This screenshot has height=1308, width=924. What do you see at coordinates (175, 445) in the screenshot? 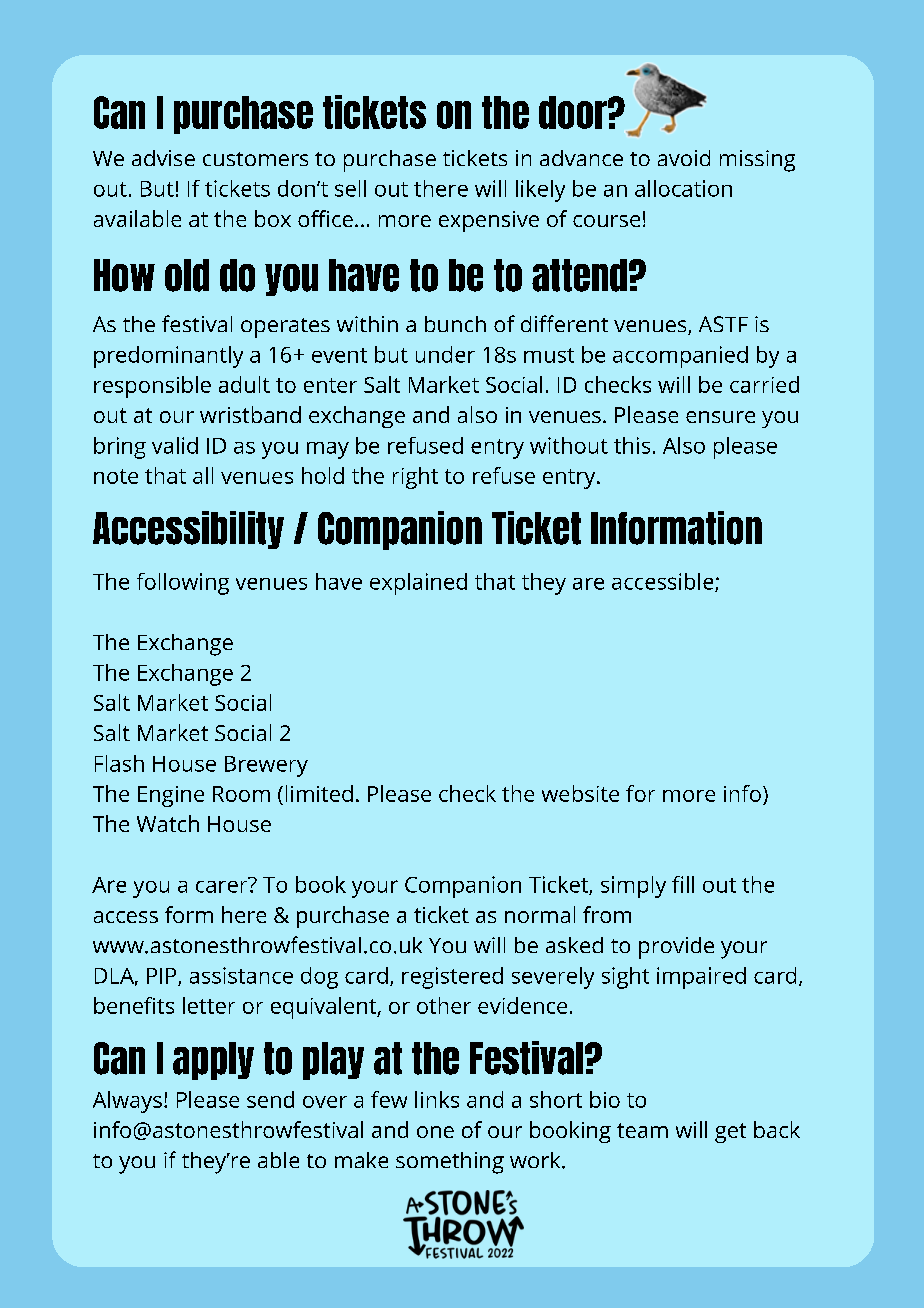
I see `valid` at bounding box center [175, 445].
